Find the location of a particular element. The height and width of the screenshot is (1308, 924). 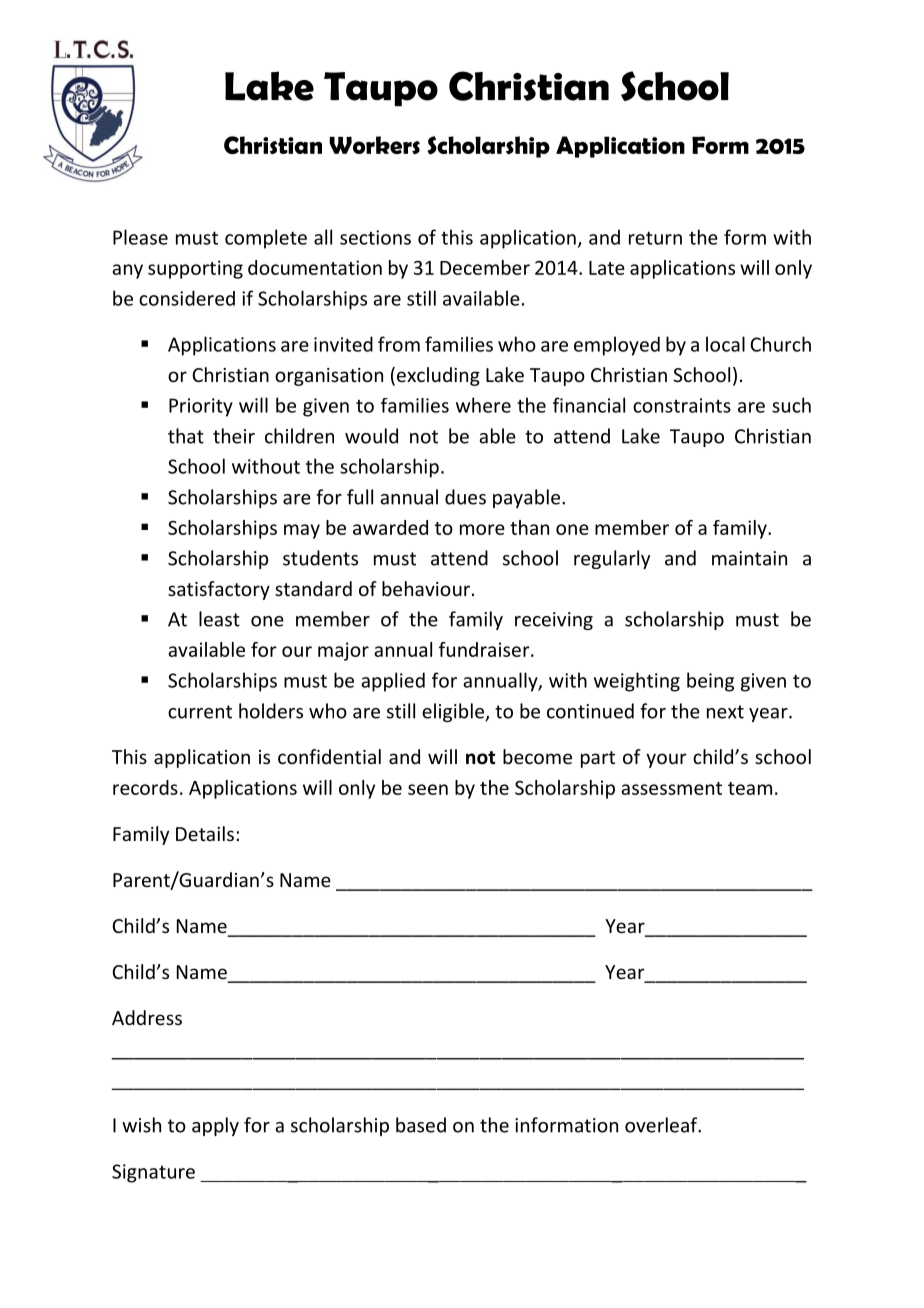

excluding is located at coordinates (438, 376).
